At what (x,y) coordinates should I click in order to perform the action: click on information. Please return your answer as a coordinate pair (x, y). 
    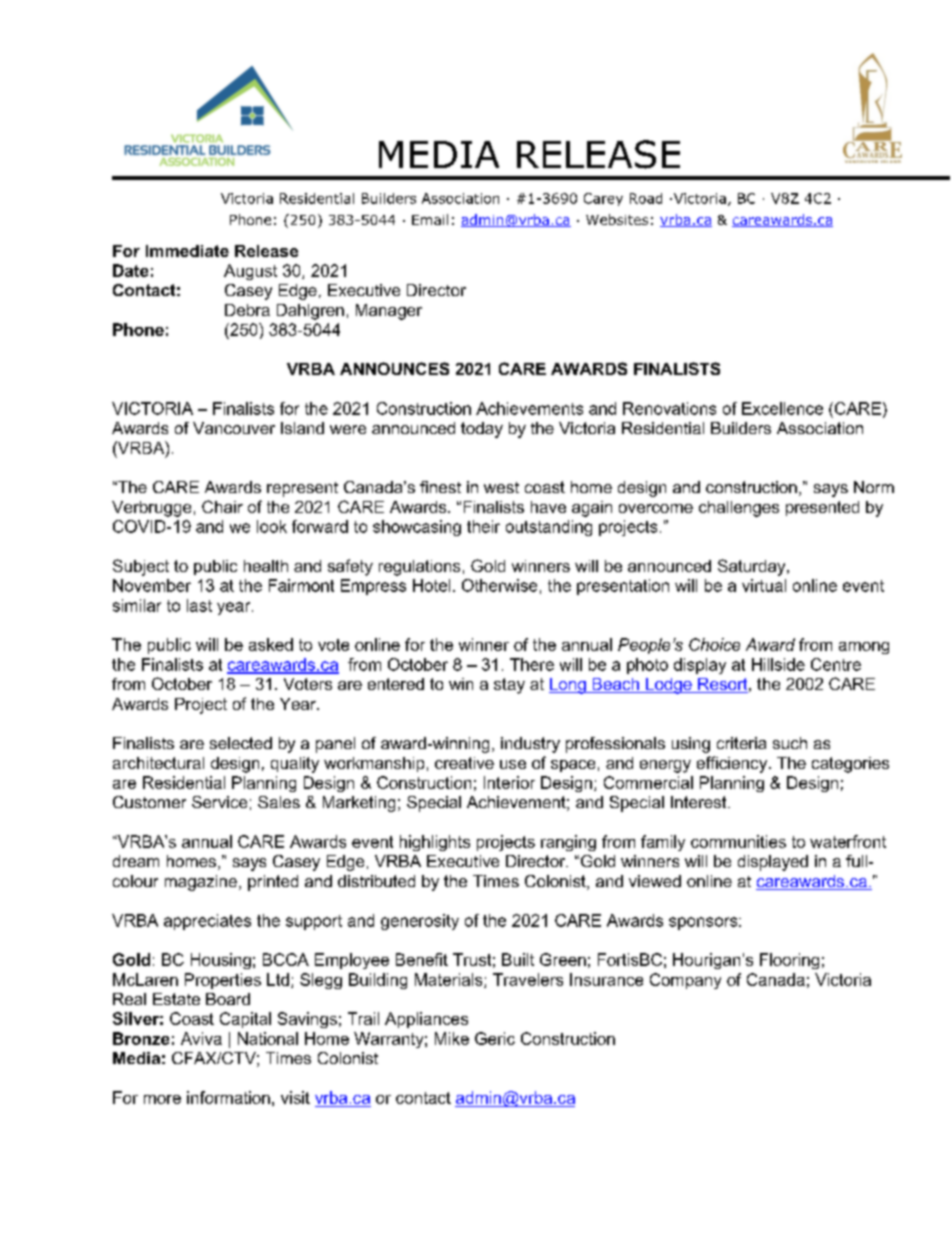
    Looking at the image, I should click on (228, 1097).
